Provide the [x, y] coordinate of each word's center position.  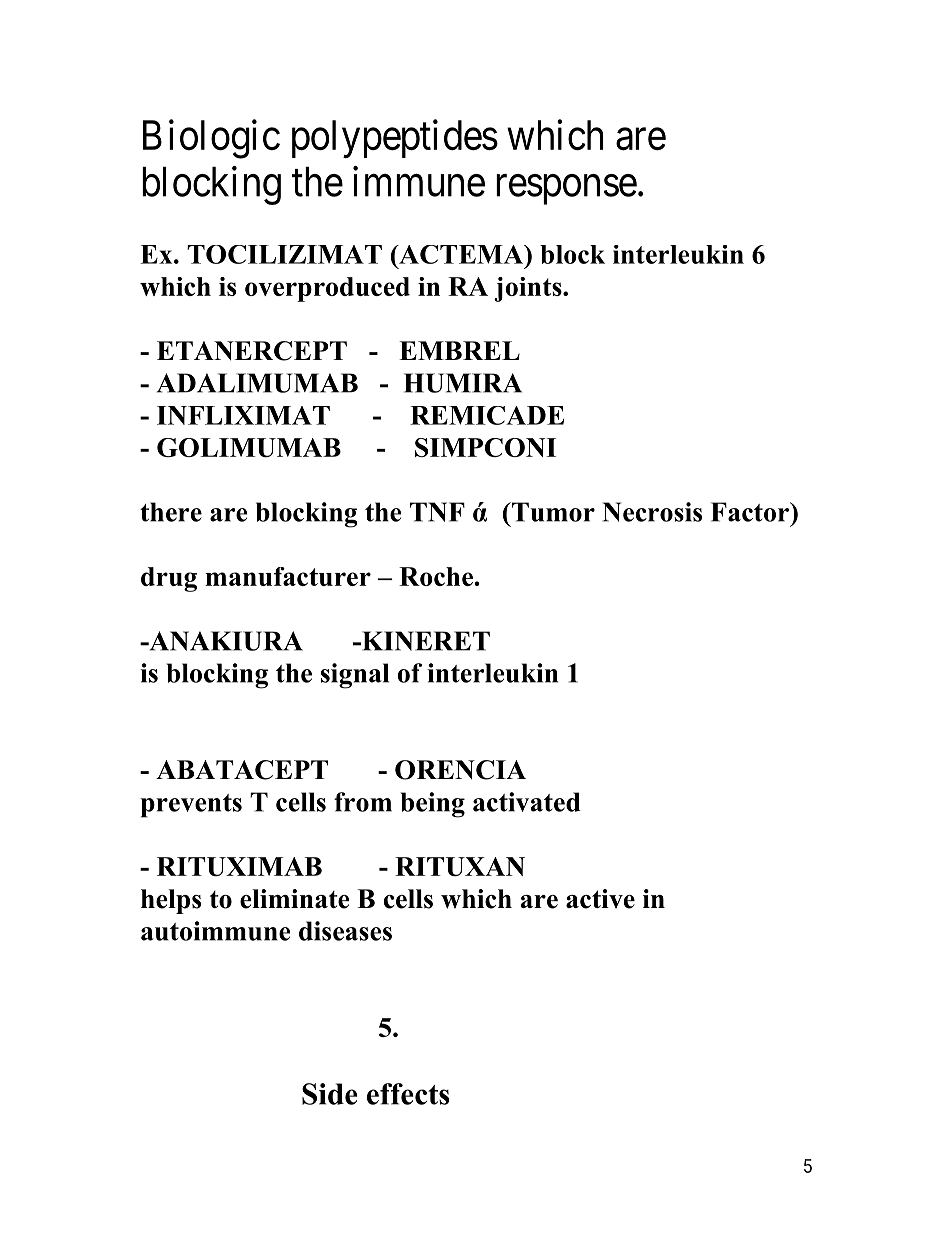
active [600, 899]
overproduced [327, 289]
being [432, 805]
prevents [191, 806]
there [171, 512]
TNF [437, 512]
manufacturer [288, 576]
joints [529, 289]
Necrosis [652, 512]
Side [330, 1094]
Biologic [211, 139]
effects [408, 1094]
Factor [751, 512]
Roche [437, 576]
